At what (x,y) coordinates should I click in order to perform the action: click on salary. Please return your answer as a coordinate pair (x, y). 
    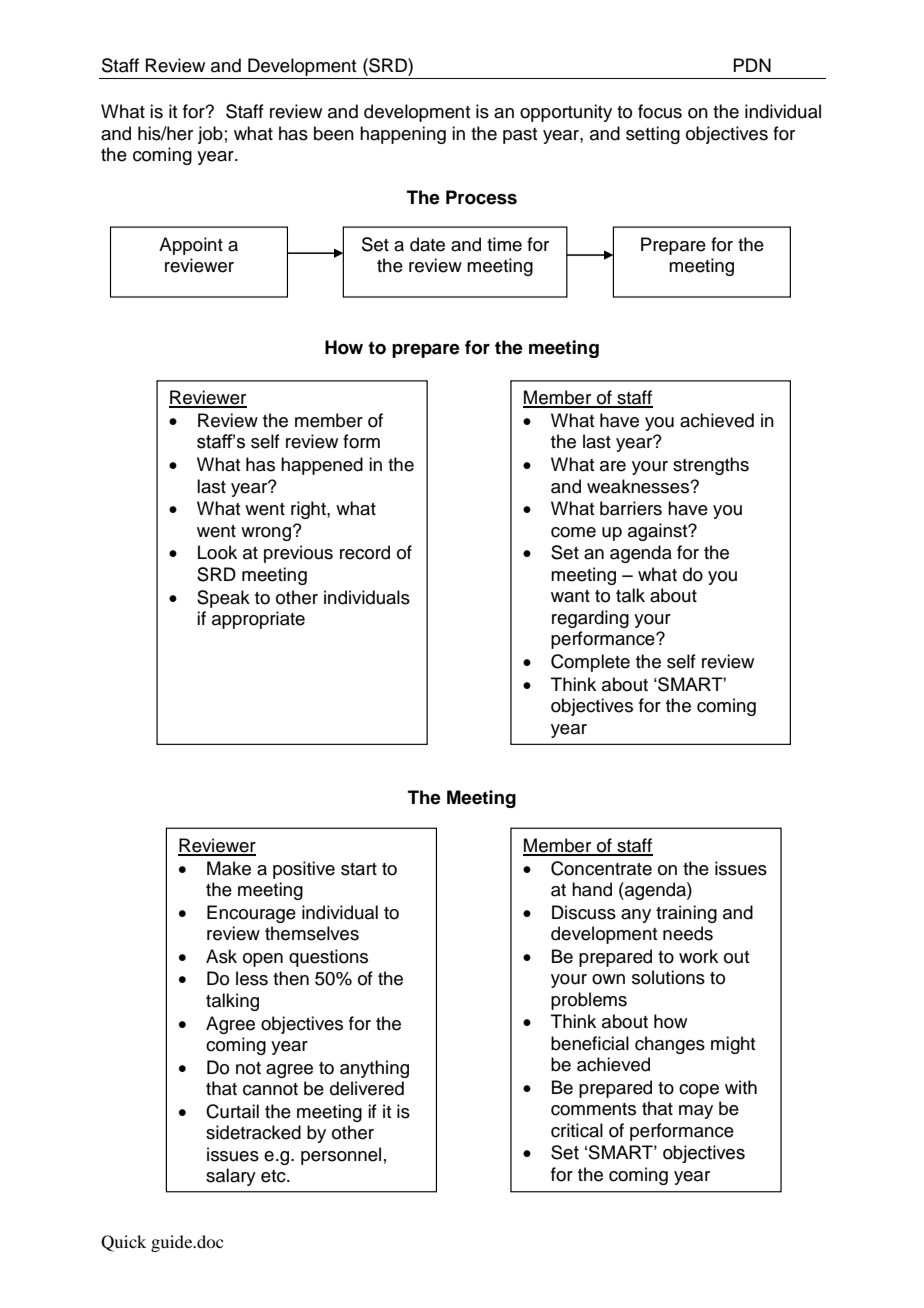
    Looking at the image, I should click on (231, 1177).
